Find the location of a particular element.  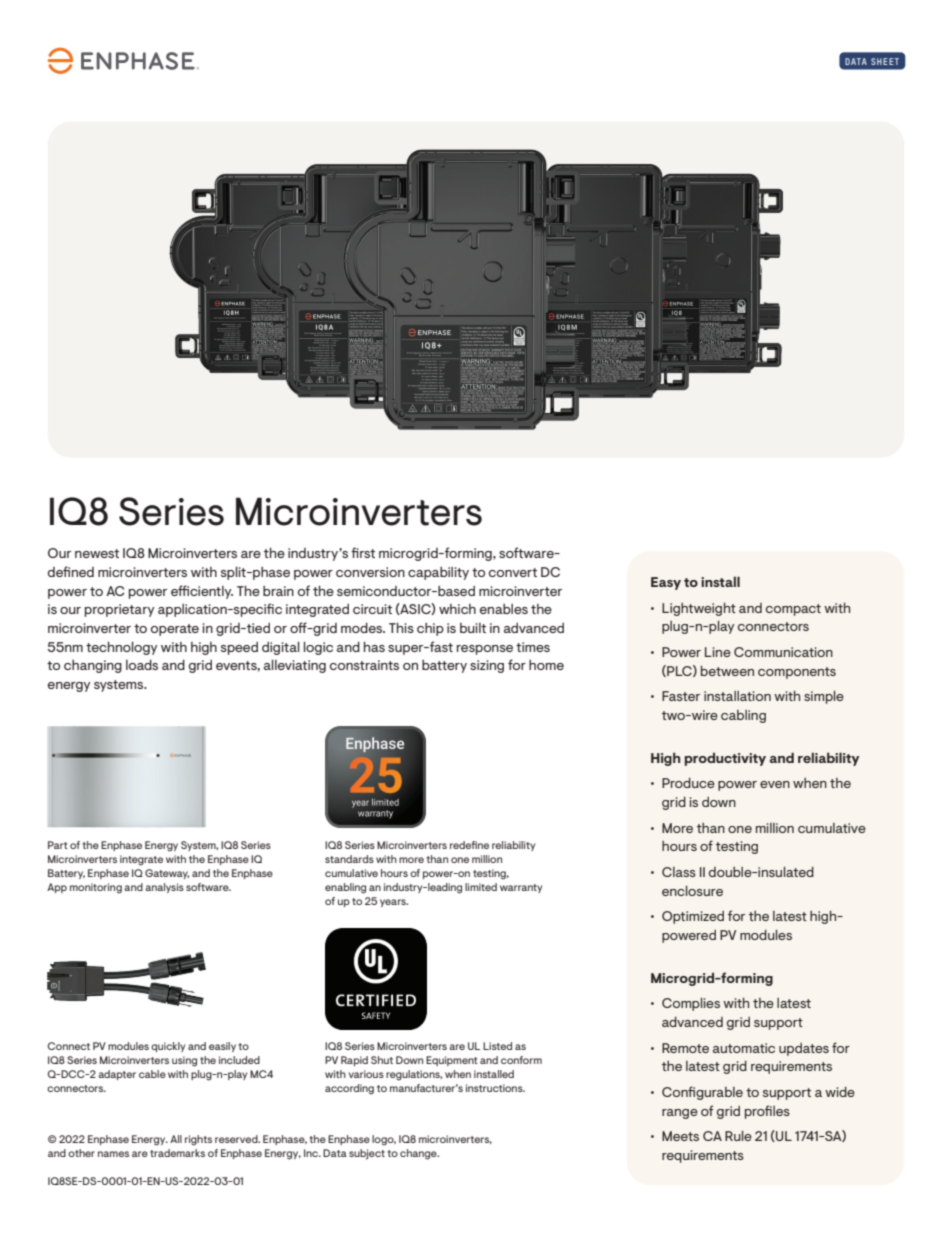

redefine is located at coordinates (469, 845).
